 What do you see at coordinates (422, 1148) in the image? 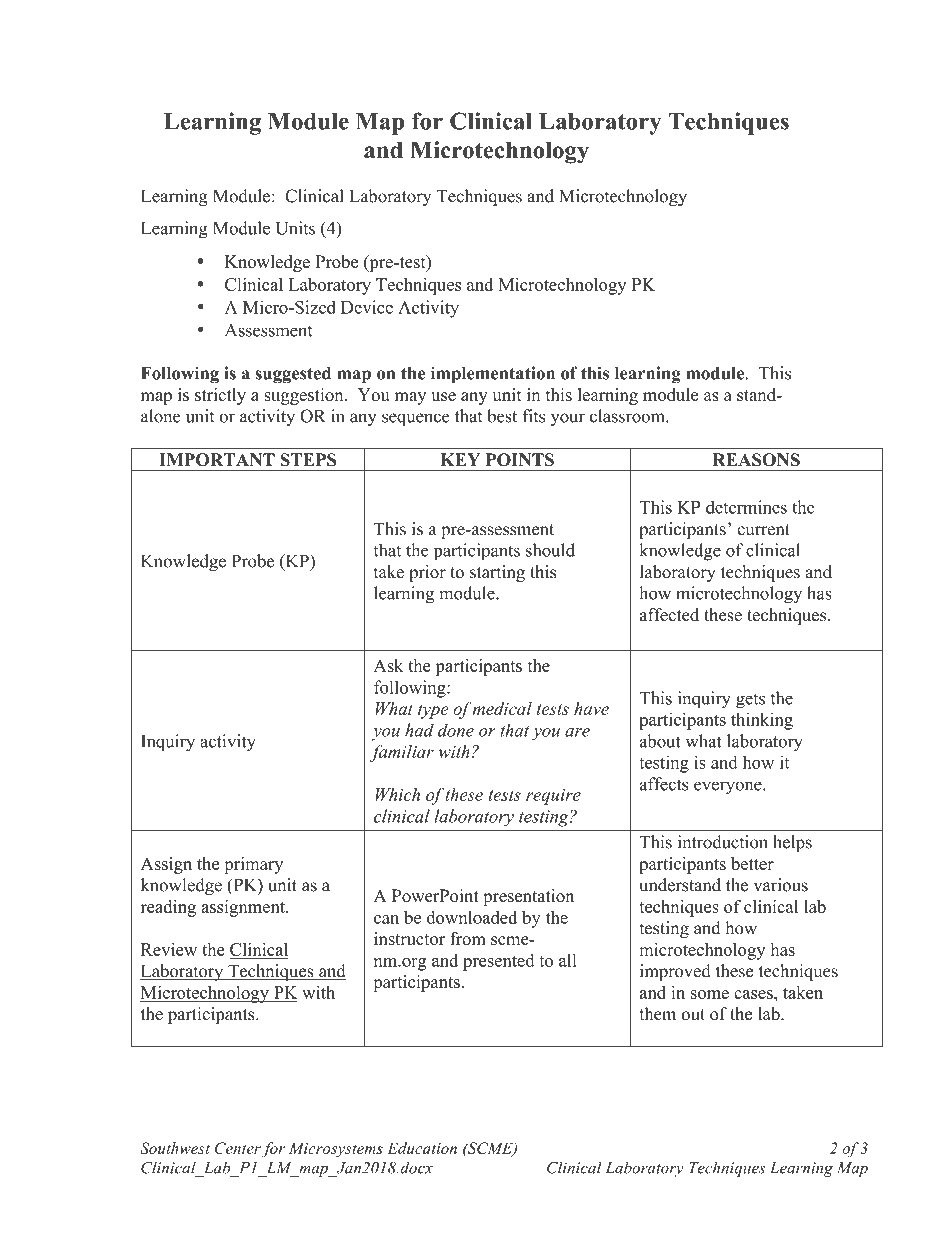
I see `Education` at bounding box center [422, 1148].
